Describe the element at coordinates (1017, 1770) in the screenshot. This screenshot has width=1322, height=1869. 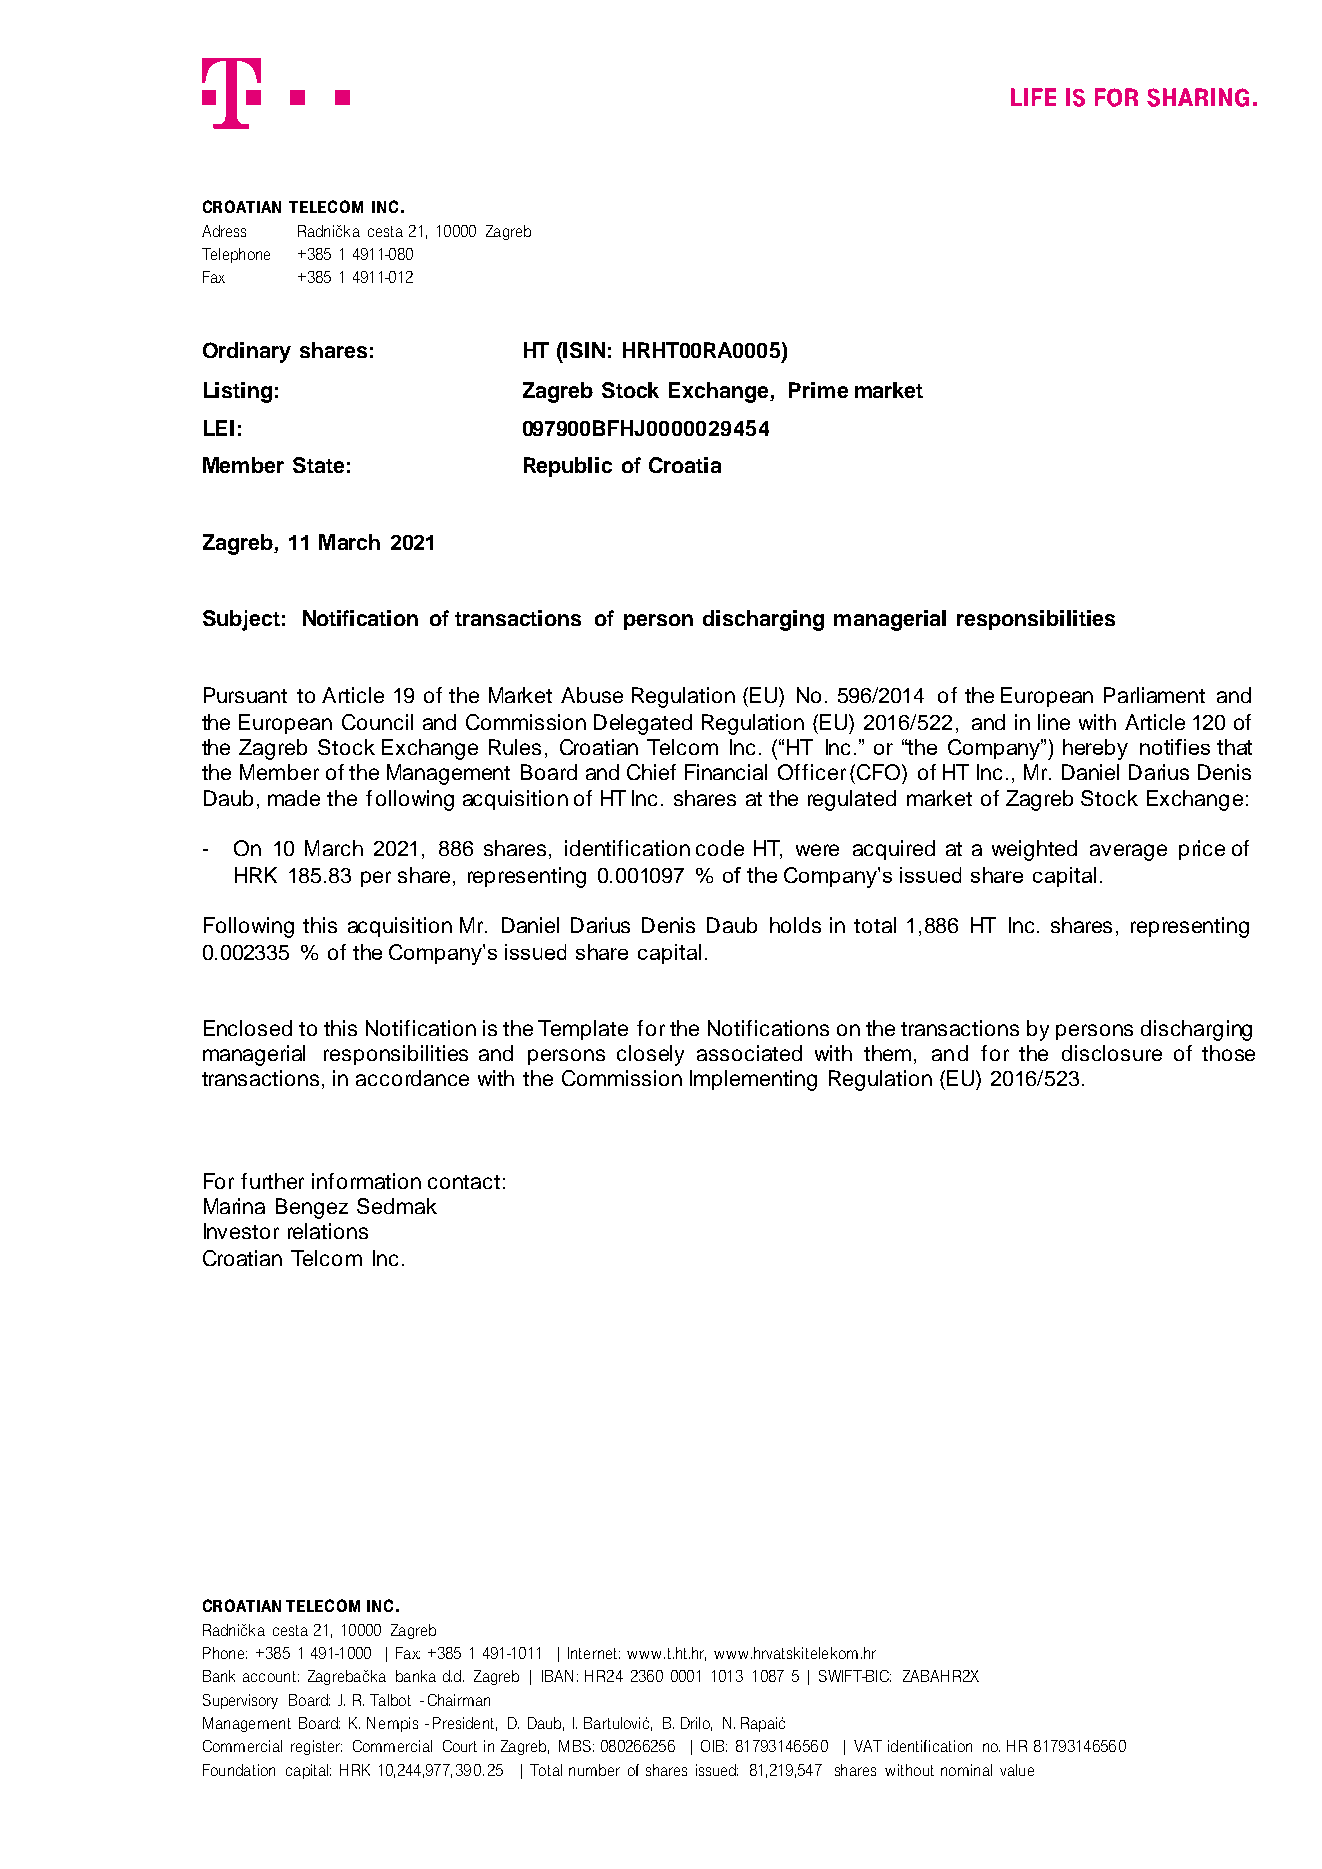
I see `value` at that location.
